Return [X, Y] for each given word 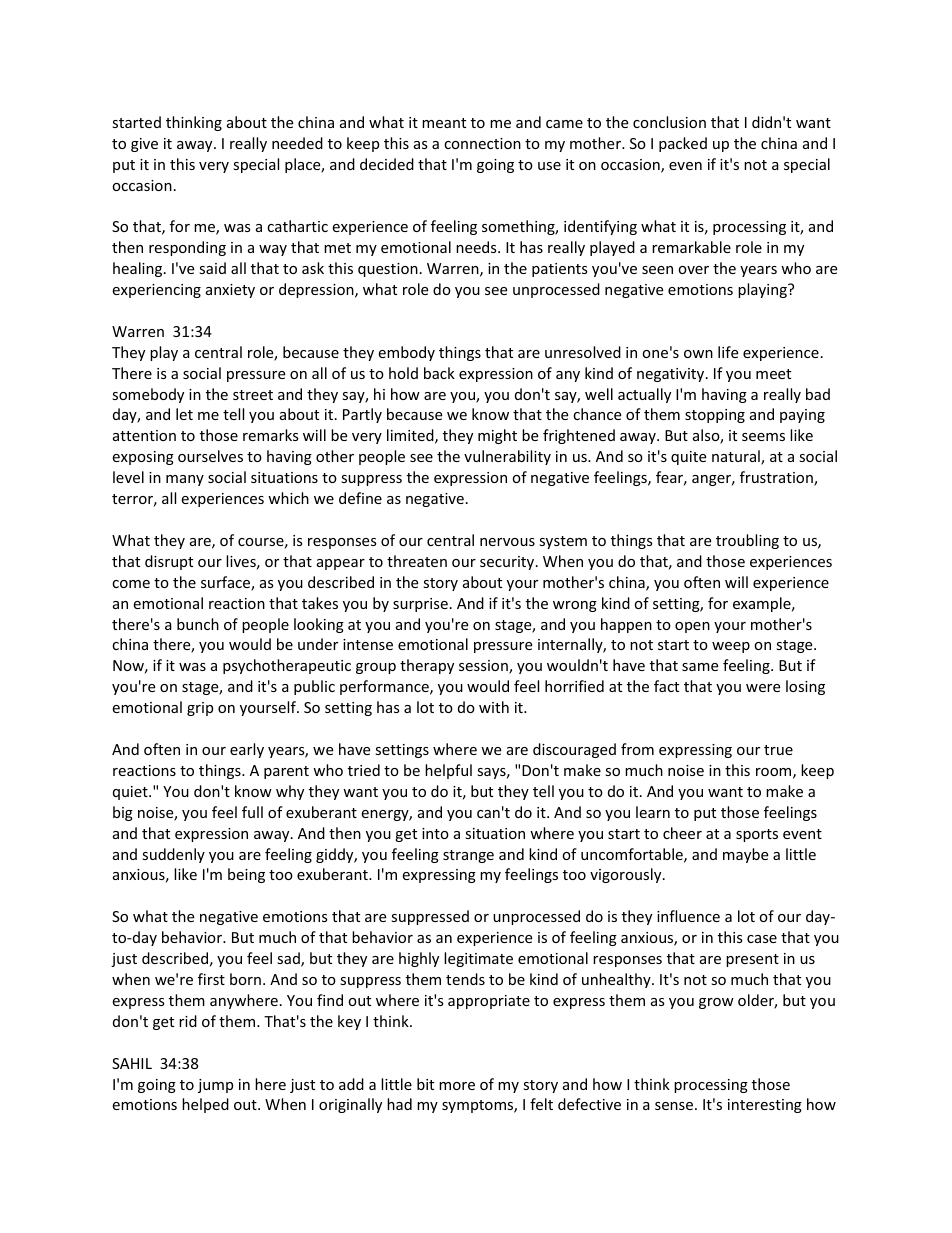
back [439, 373]
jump [215, 1086]
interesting [765, 1106]
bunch [198, 624]
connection [482, 143]
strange [468, 856]
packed [683, 144]
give [144, 145]
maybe [745, 855]
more [457, 1086]
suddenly [173, 855]
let [184, 414]
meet [773, 374]
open [692, 627]
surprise [420, 605]
